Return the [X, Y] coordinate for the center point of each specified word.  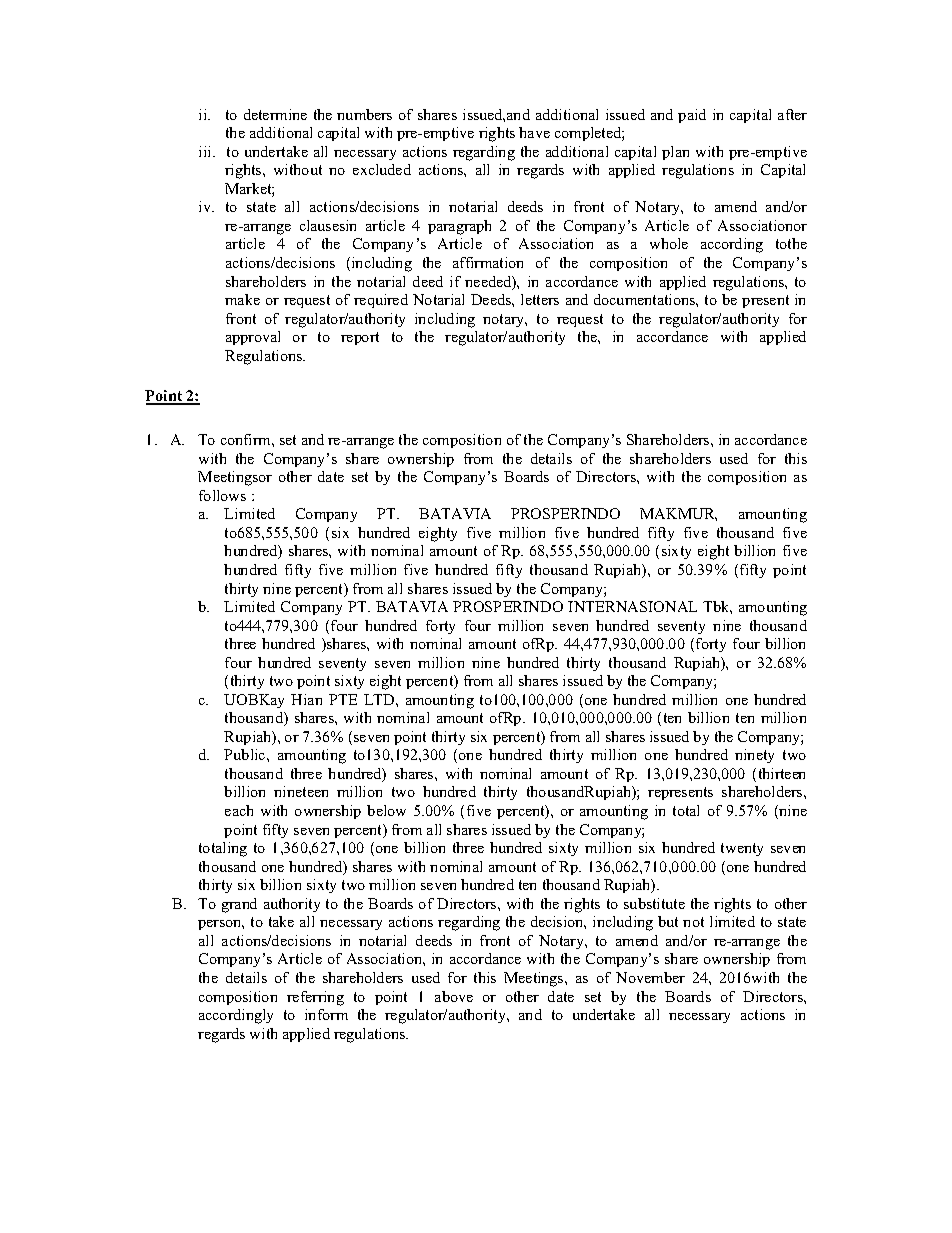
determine [275, 114]
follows [222, 495]
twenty [742, 849]
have [534, 132]
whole [669, 243]
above [454, 996]
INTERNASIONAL [632, 606]
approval [253, 338]
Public [246, 754]
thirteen [782, 773]
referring [315, 998]
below [386, 810]
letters [540, 299]
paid [692, 116]
